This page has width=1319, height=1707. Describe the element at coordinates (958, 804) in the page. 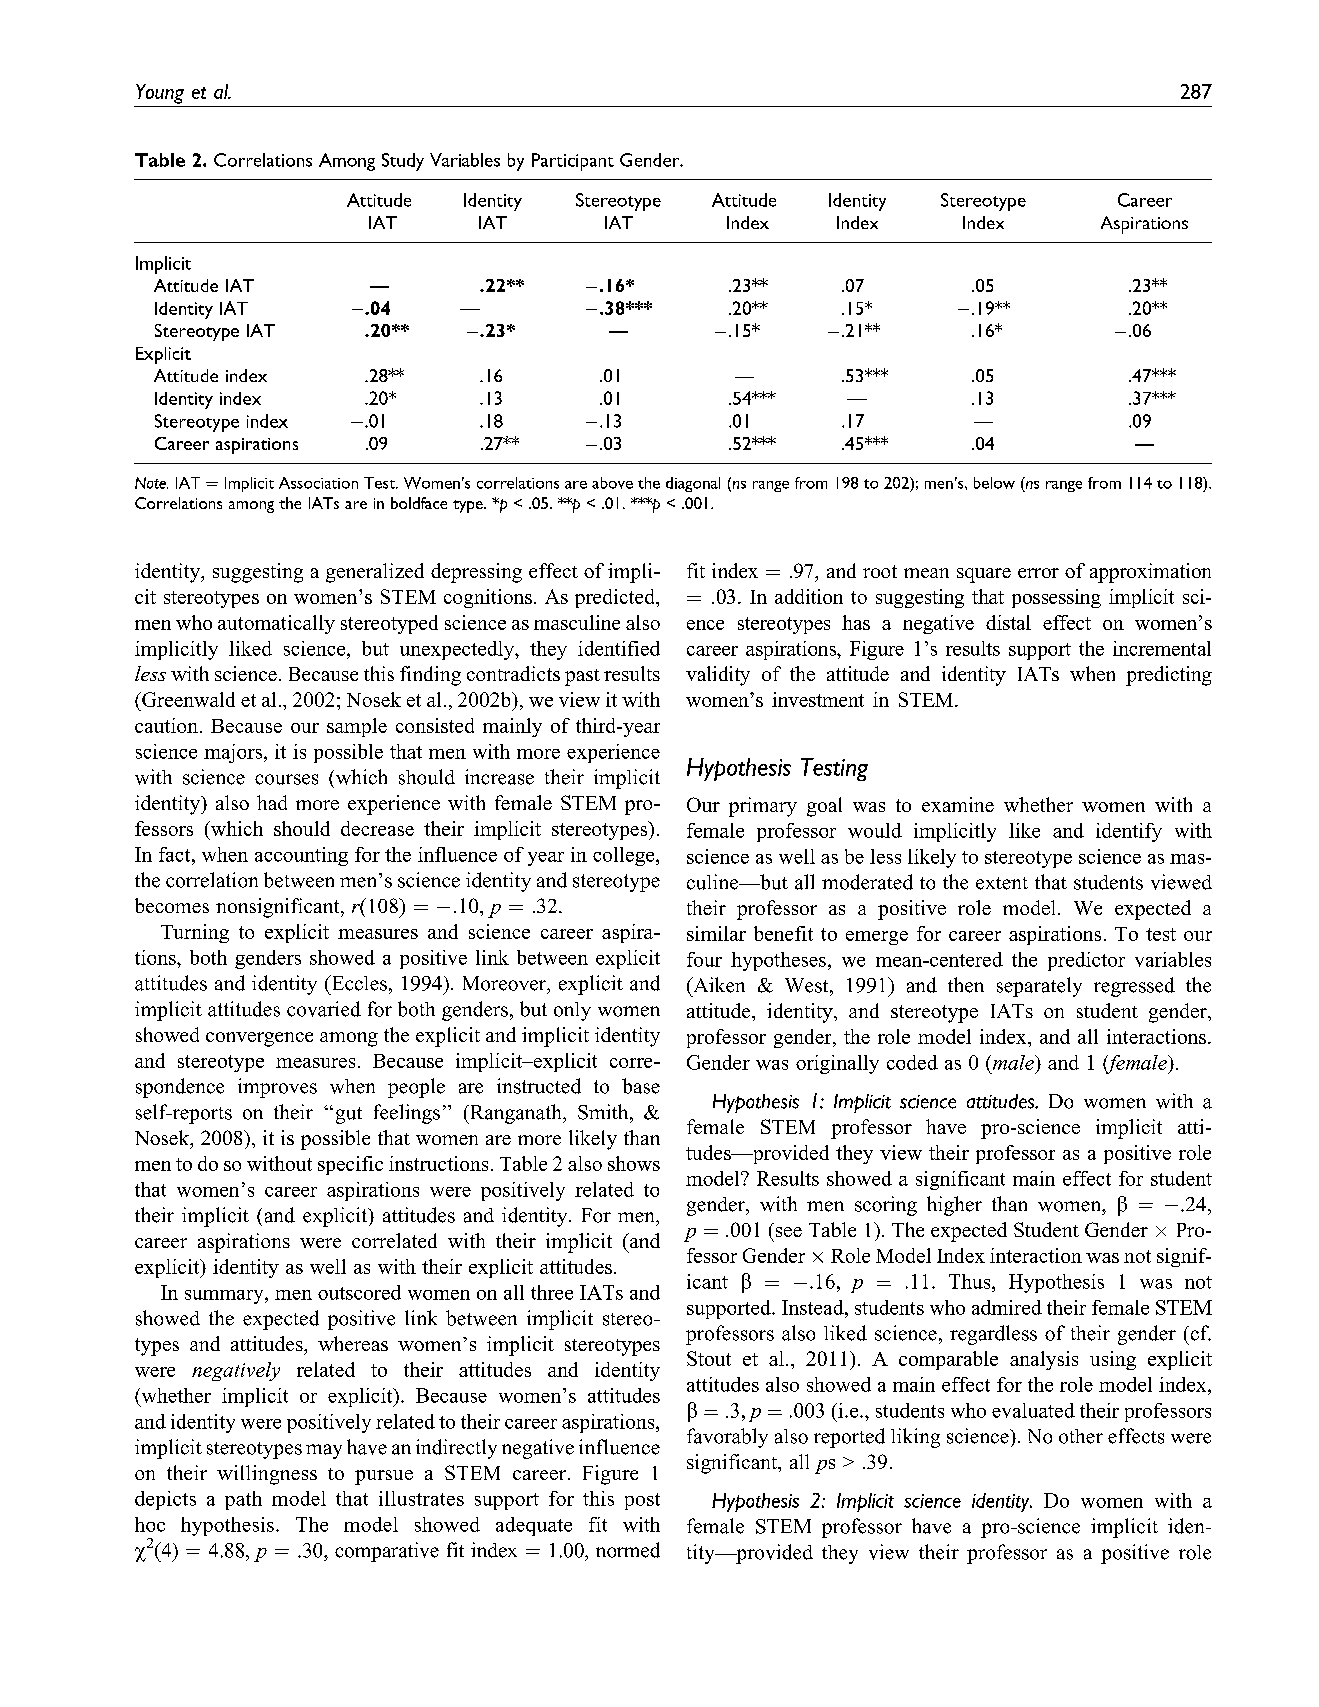

I see `examine` at that location.
